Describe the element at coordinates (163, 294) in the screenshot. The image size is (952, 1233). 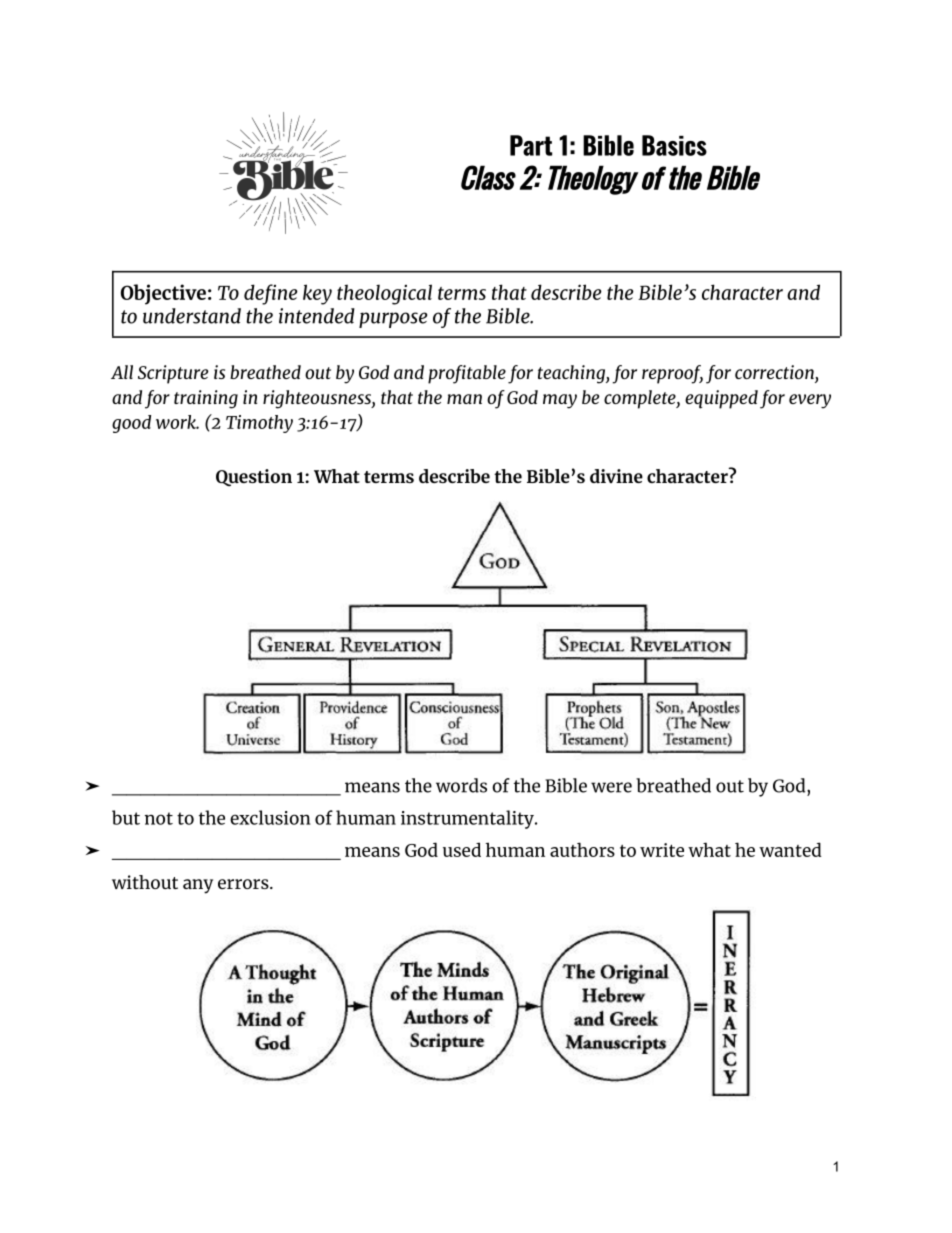
I see `Objective` at that location.
